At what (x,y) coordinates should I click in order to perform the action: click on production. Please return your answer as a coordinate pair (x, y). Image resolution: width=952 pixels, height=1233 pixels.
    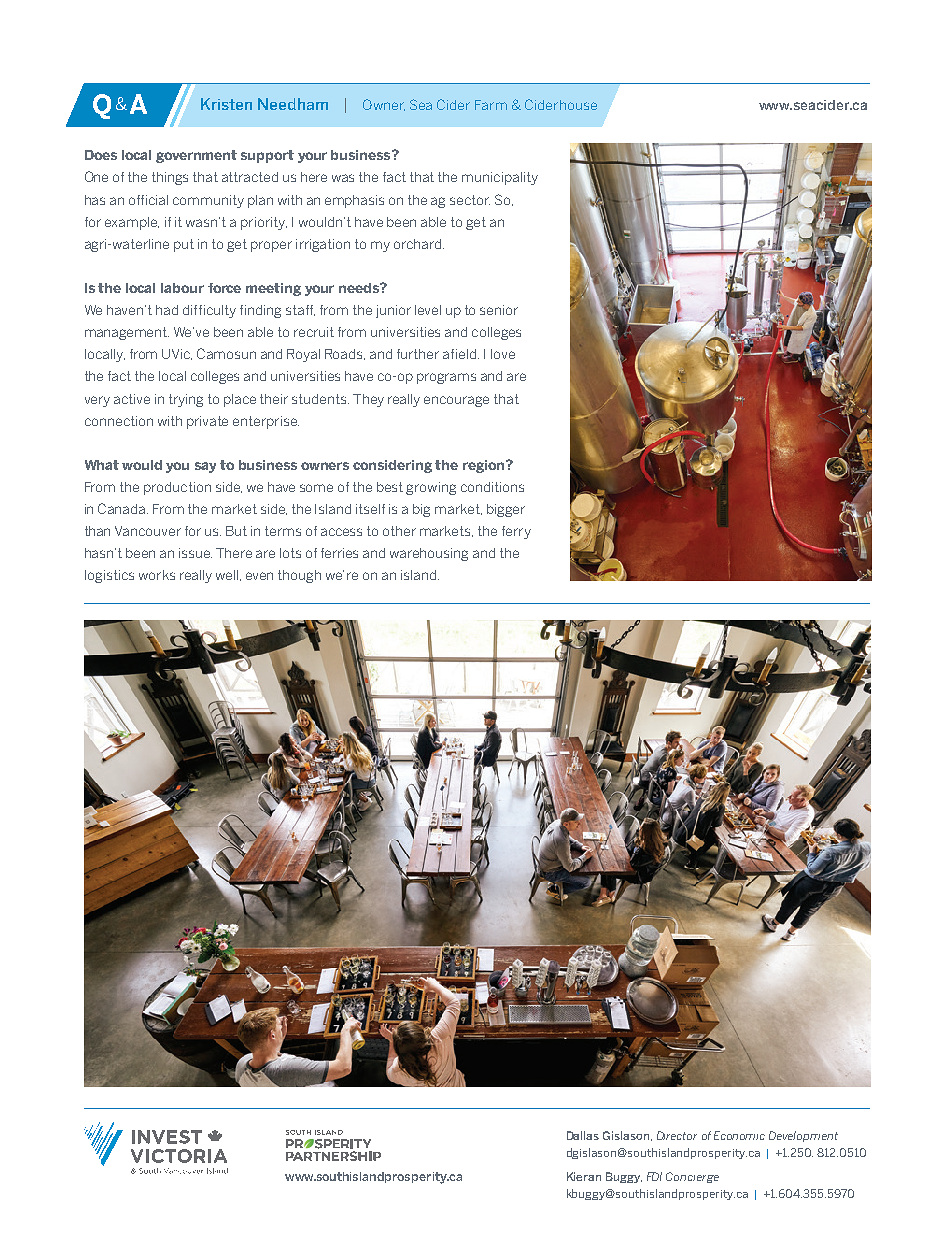
    Looking at the image, I should click on (177, 488).
